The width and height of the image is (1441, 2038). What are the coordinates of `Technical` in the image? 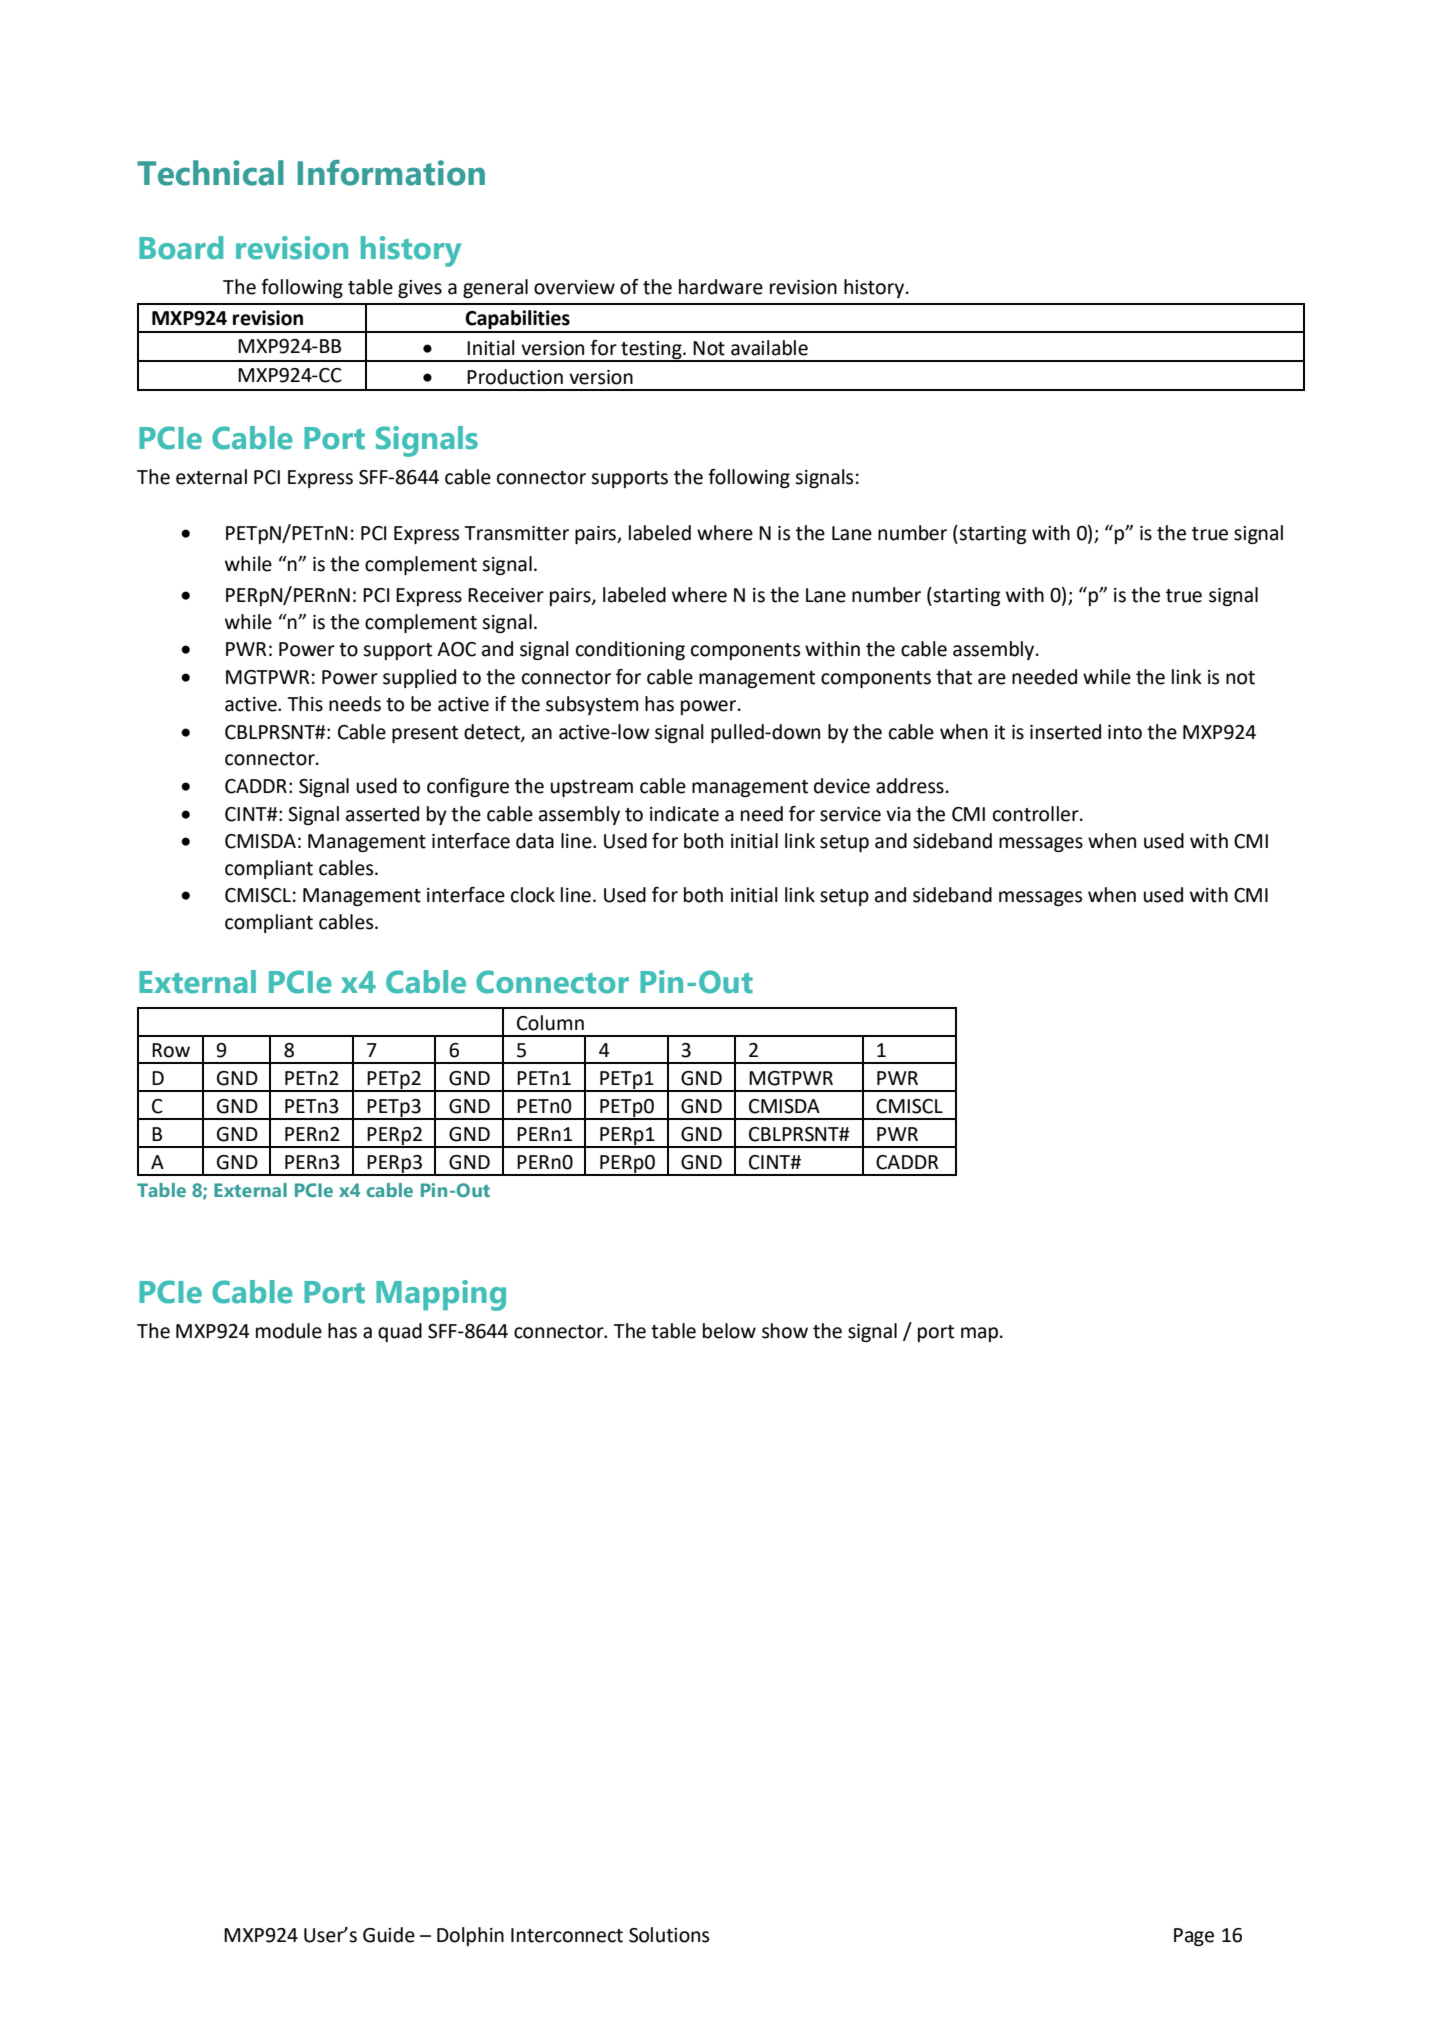 It's located at (210, 173).
